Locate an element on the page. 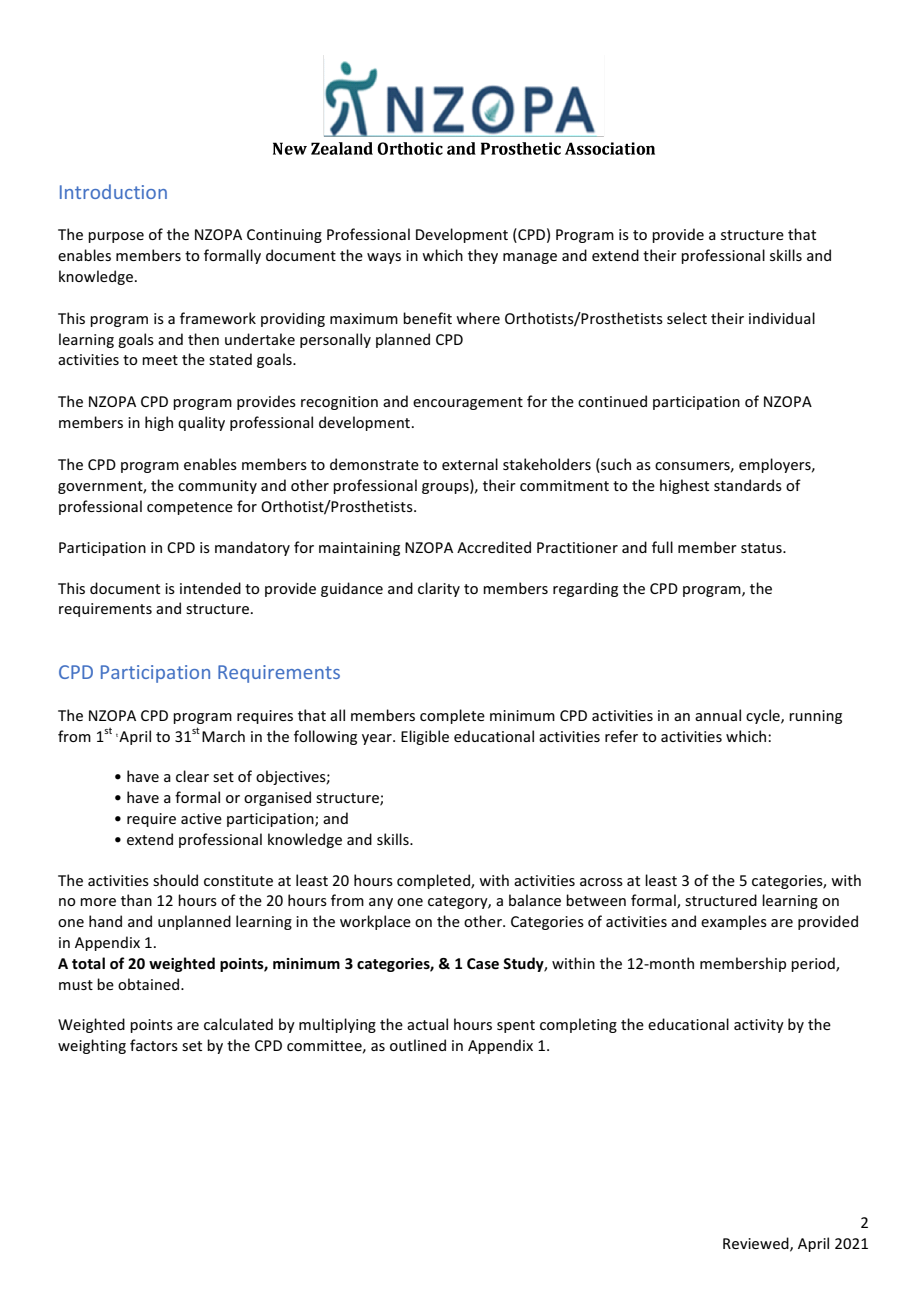 The width and height of the image is (924, 1308). community is located at coordinates (217, 487).
